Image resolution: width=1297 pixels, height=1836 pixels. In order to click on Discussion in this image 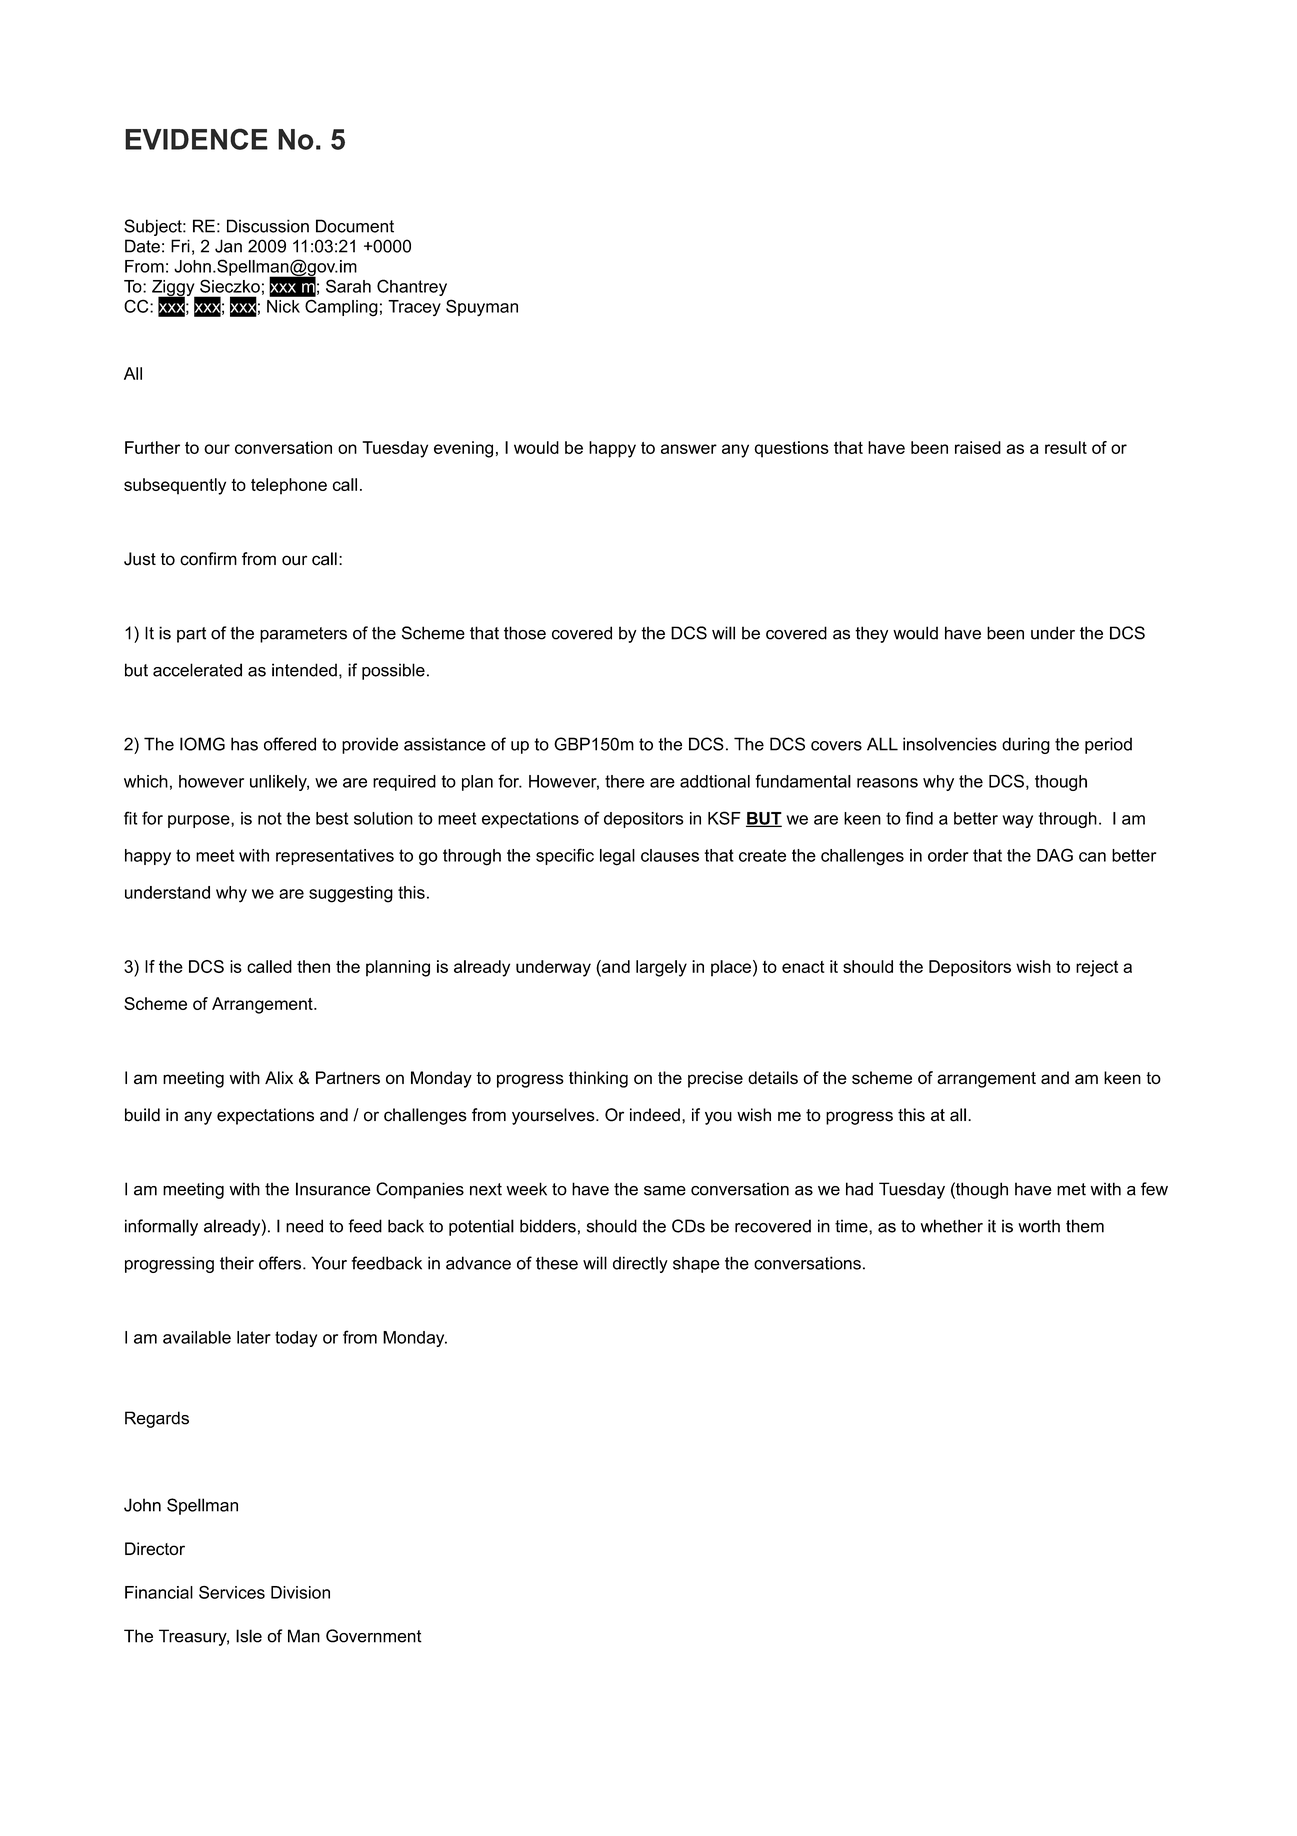, I will do `click(268, 226)`.
